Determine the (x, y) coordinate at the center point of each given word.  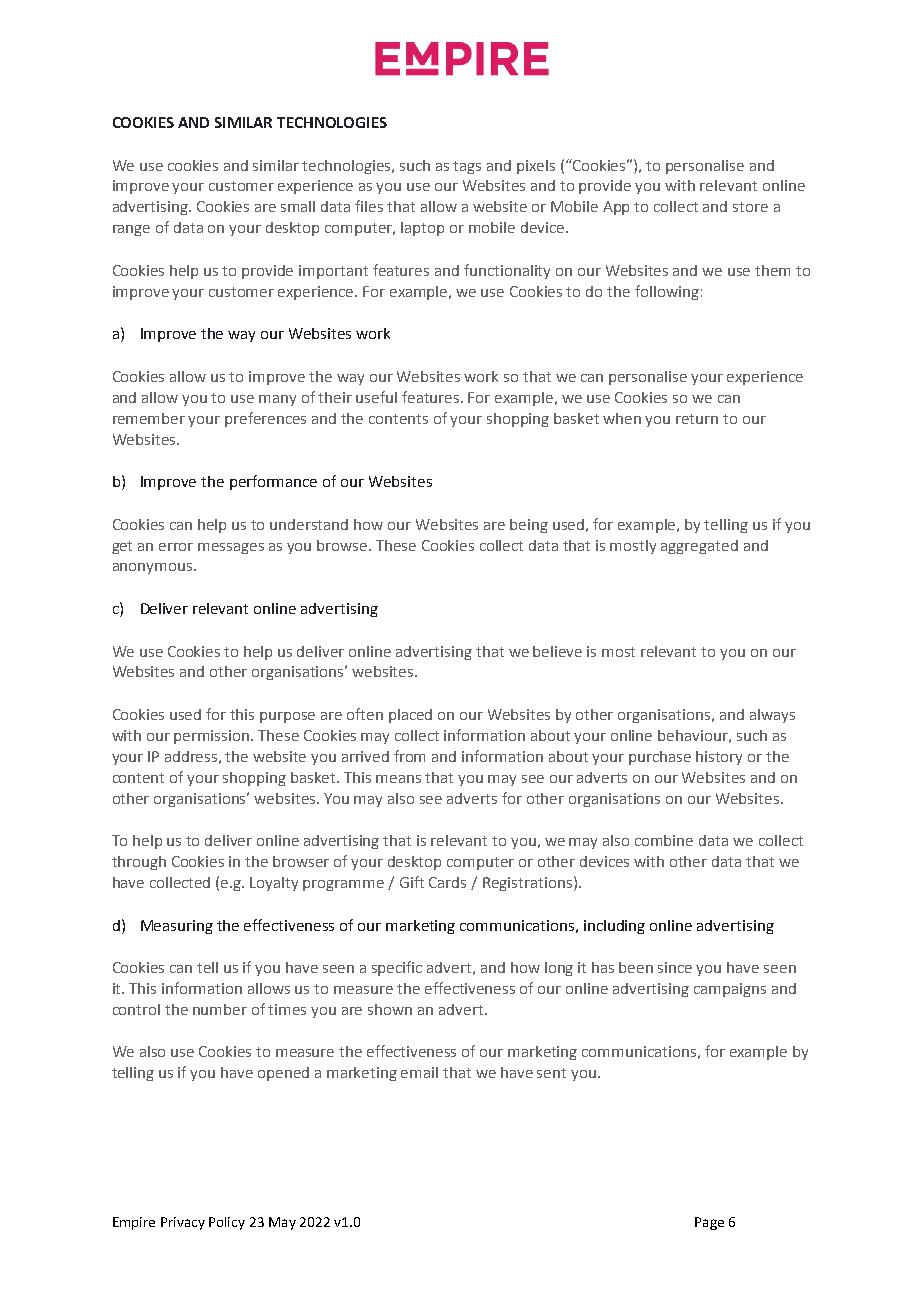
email (419, 1072)
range (131, 230)
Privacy (183, 1223)
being (529, 526)
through (139, 863)
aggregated (699, 547)
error (176, 547)
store (750, 207)
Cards (447, 882)
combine (664, 840)
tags (467, 167)
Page (709, 1223)
